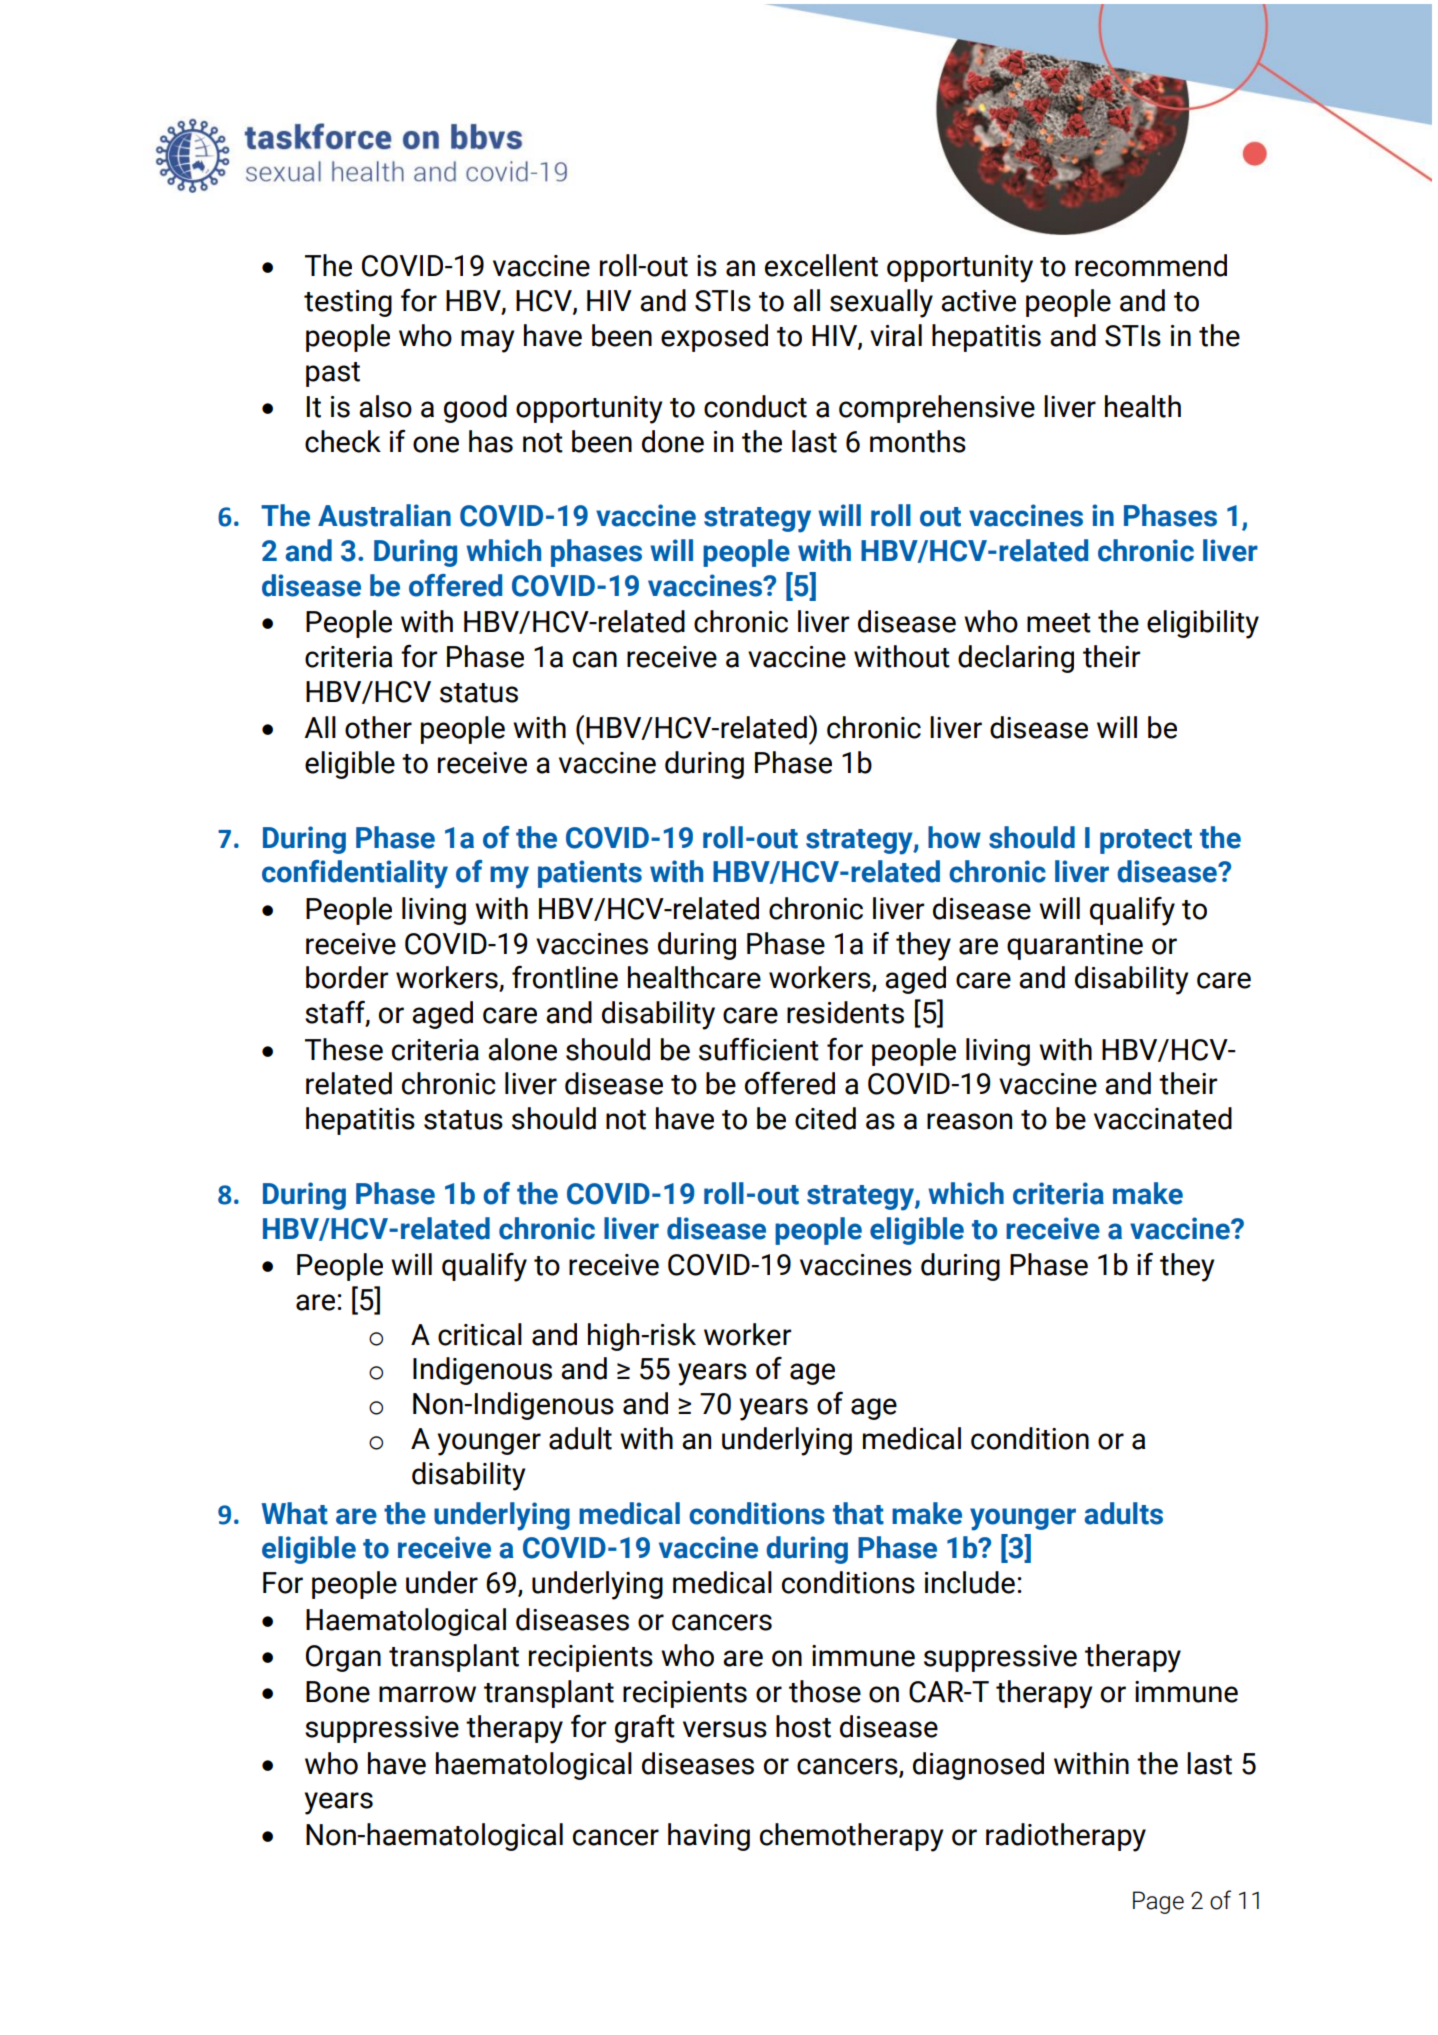  I want to click on vaccinated, so click(1163, 1118).
